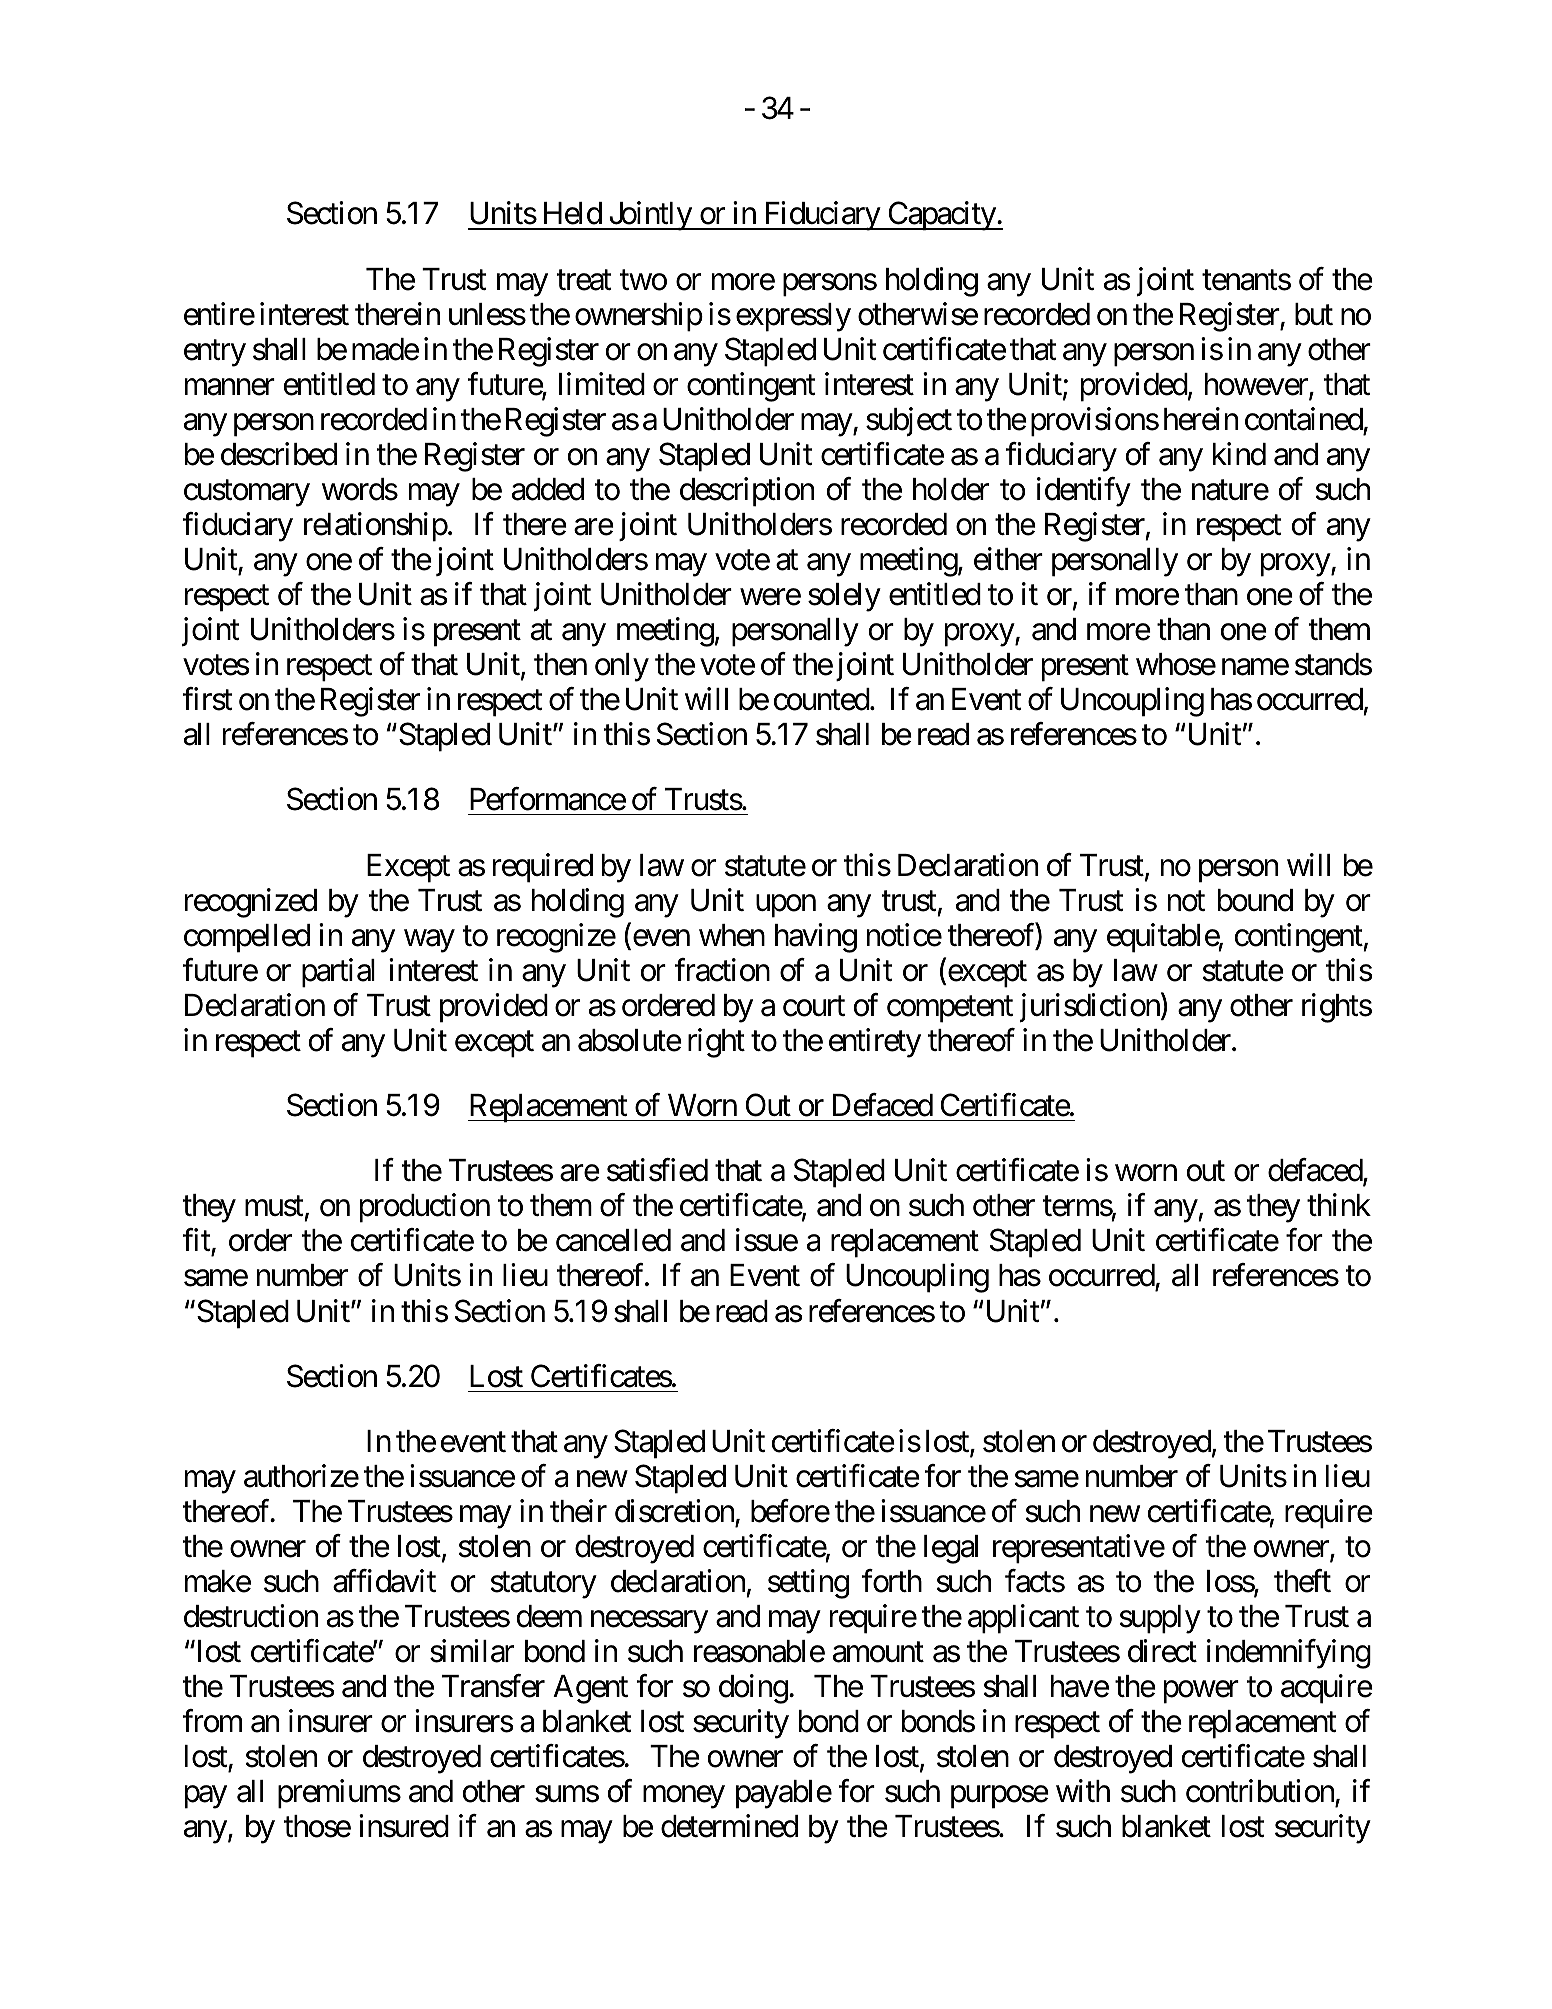  What do you see at coordinates (338, 973) in the screenshot?
I see `partial` at bounding box center [338, 973].
